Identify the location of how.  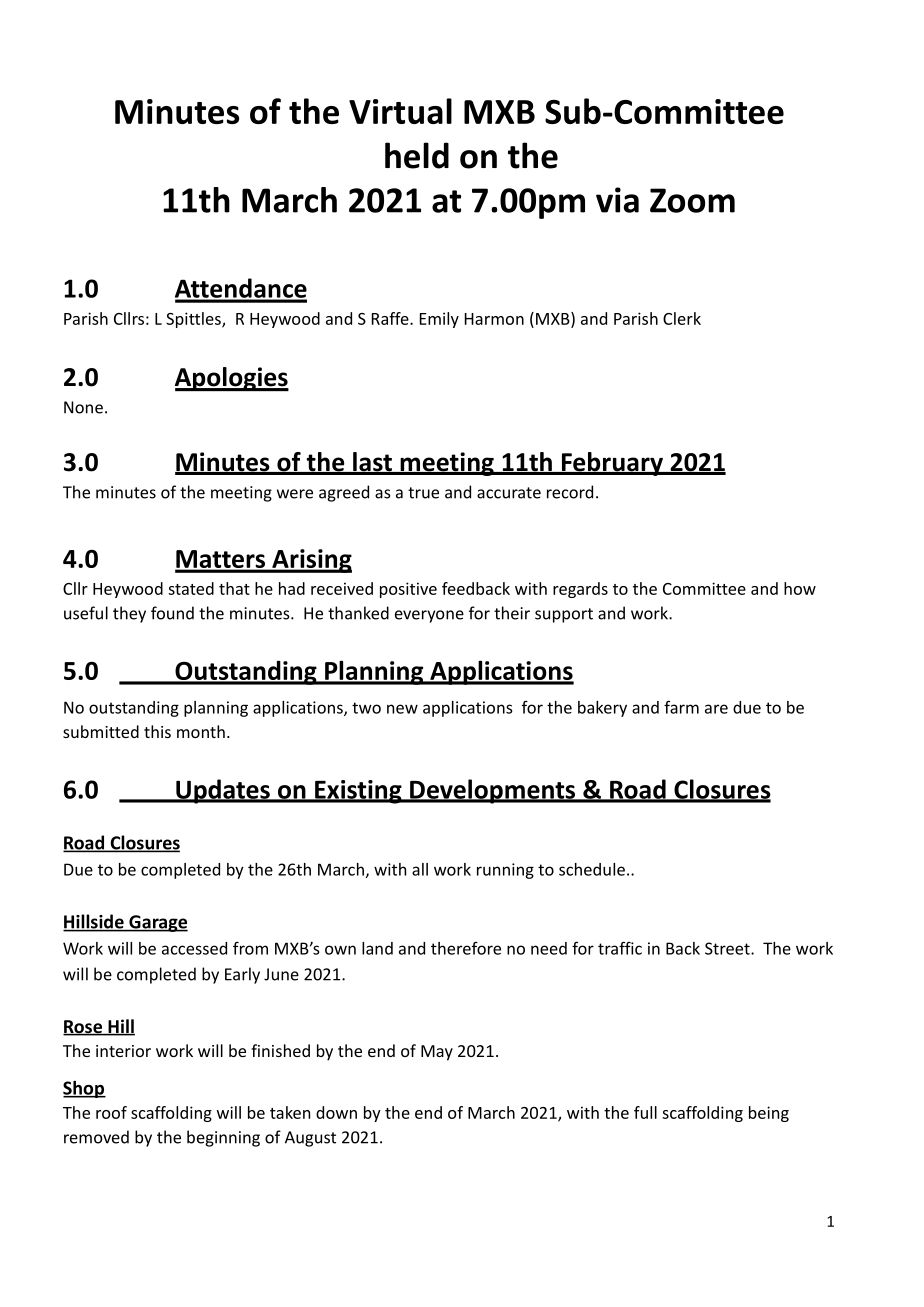
(800, 588).
